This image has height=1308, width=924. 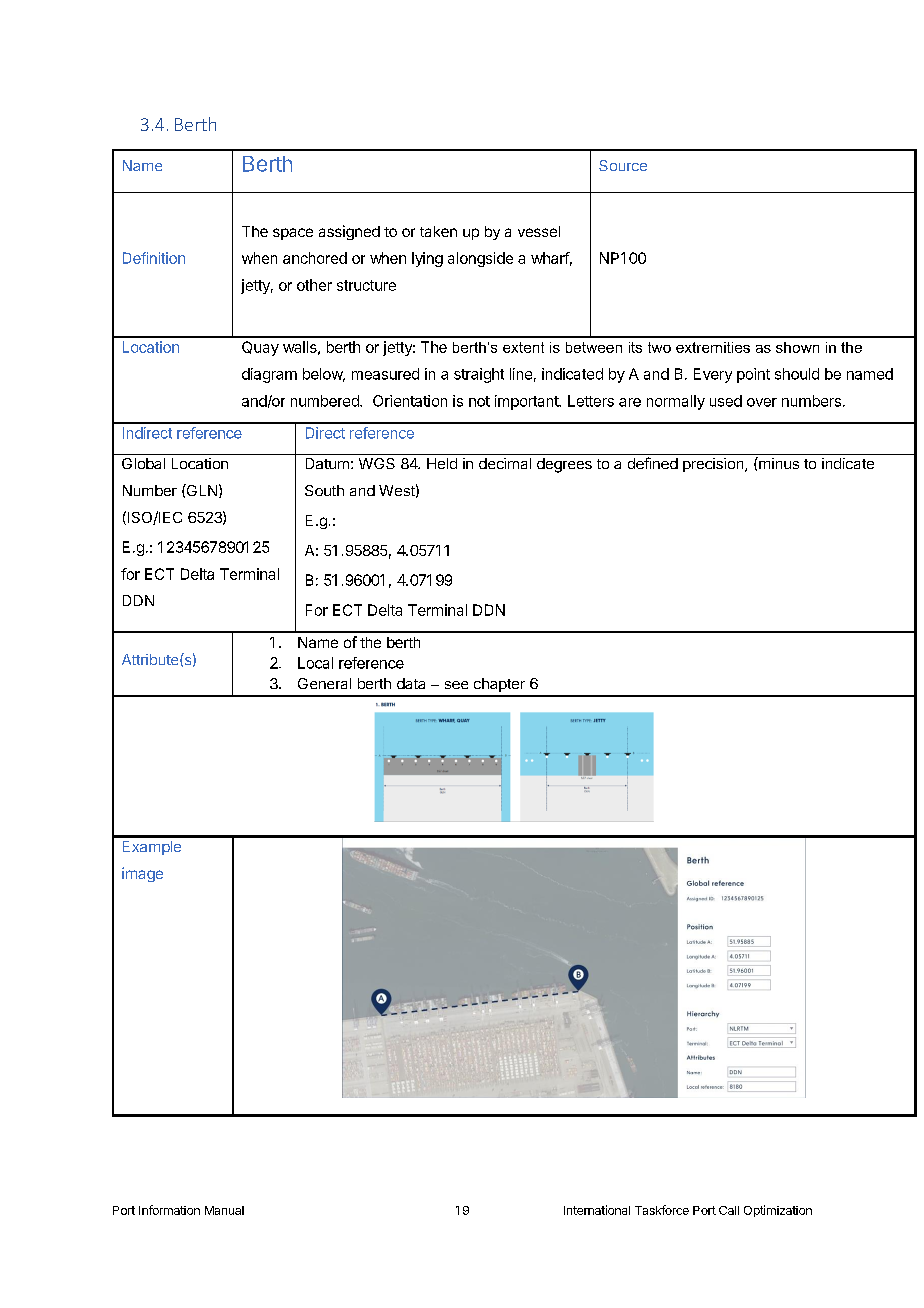 What do you see at coordinates (142, 874) in the image?
I see `image` at bounding box center [142, 874].
